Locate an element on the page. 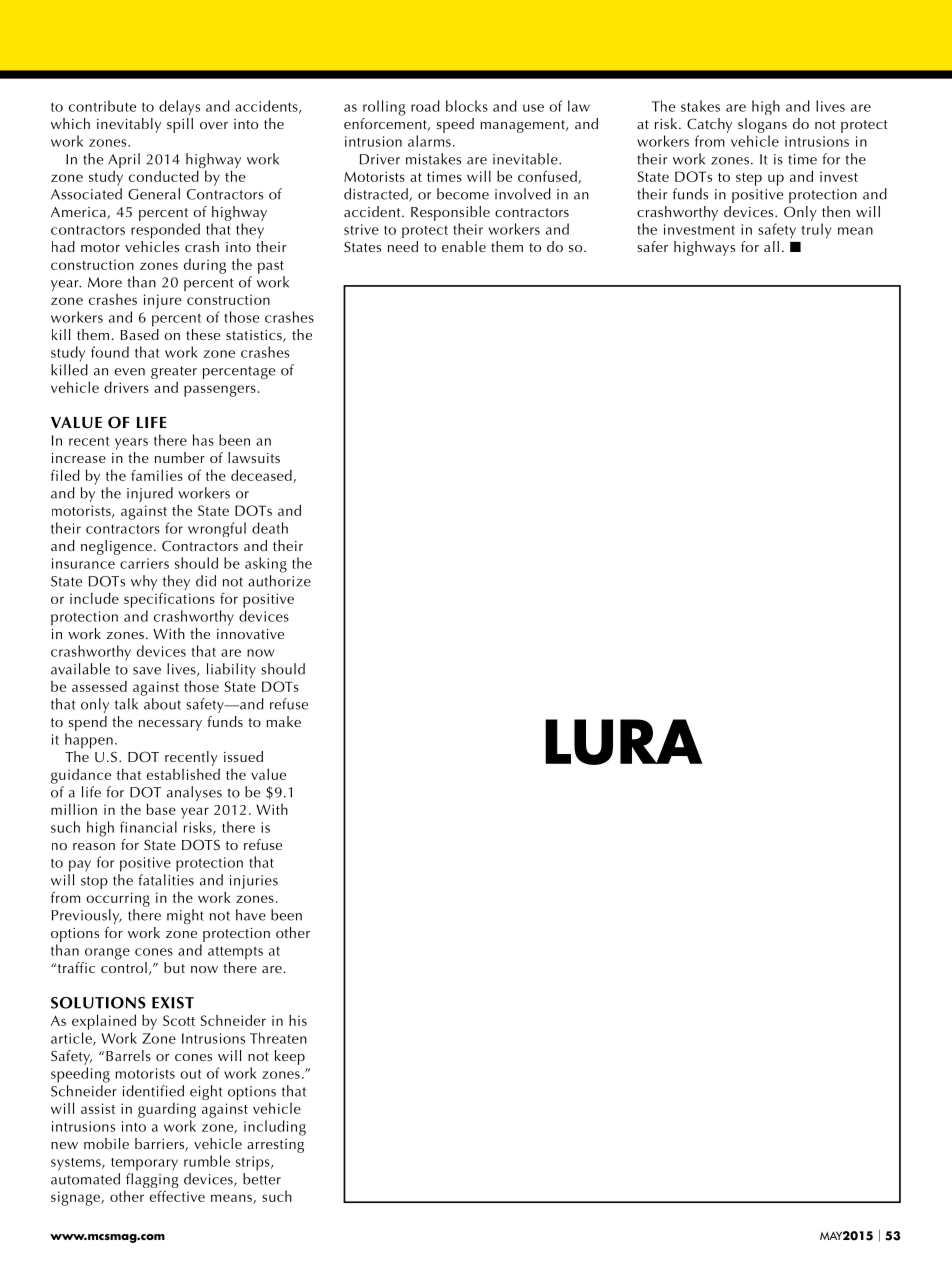 The width and height of the document is (952, 1275). temporary is located at coordinates (144, 1164).
